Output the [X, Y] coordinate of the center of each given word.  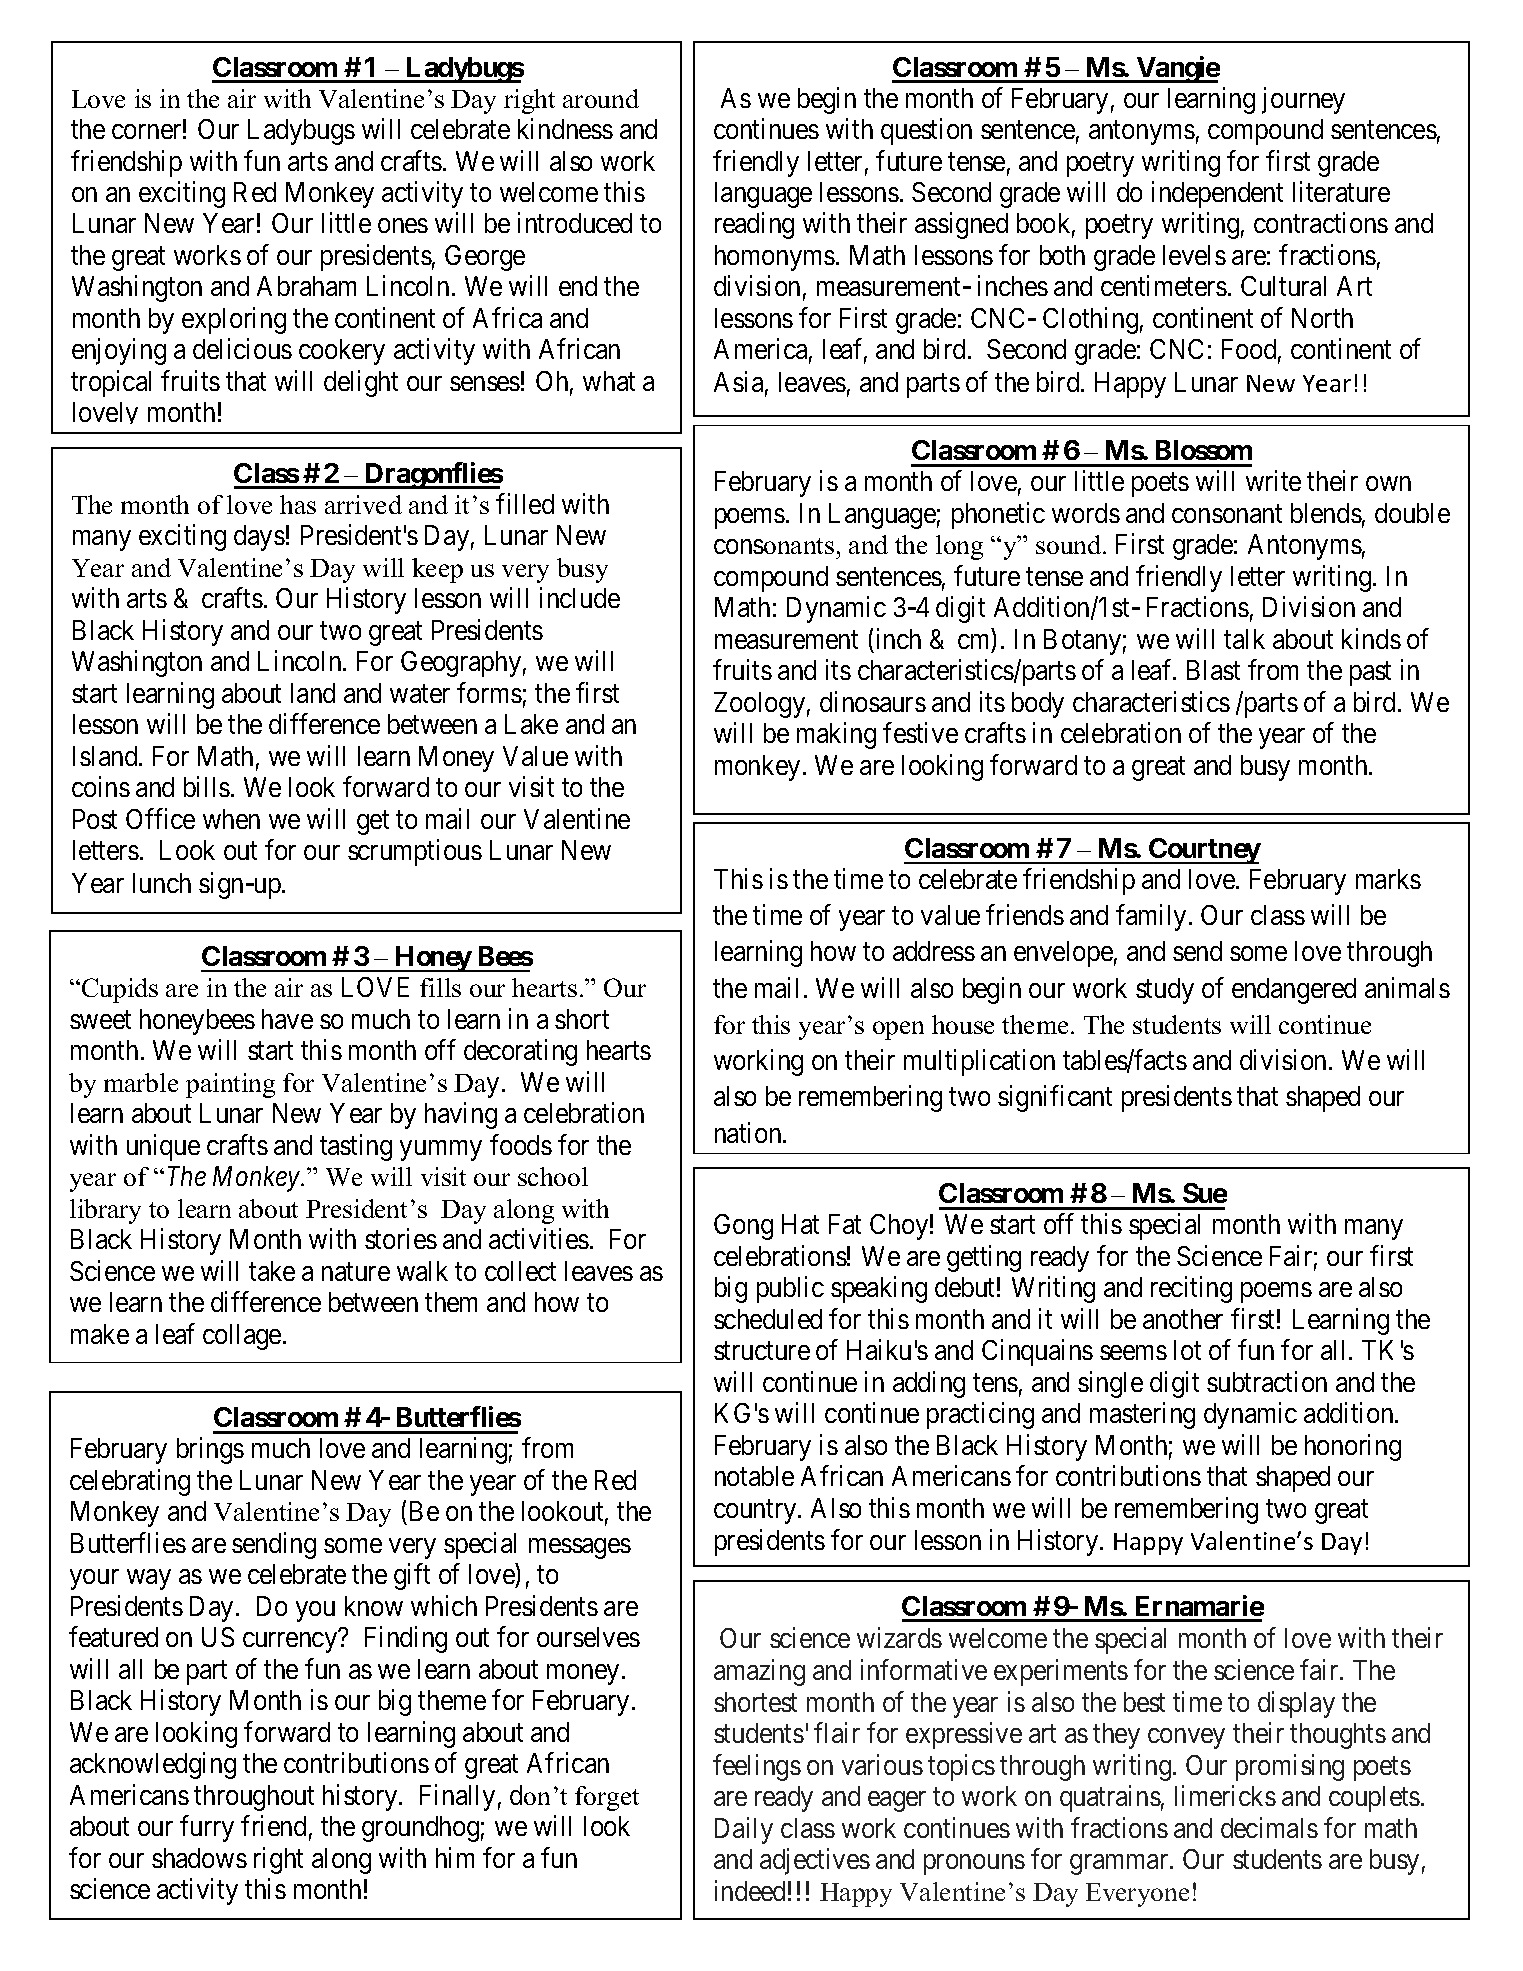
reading [754, 226]
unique [163, 1147]
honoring [1353, 1447]
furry [207, 1828]
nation [749, 1132]
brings [210, 1450]
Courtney [1204, 851]
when [231, 819]
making [836, 735]
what [609, 381]
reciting [1191, 1290]
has [298, 504]
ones [403, 226]
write [1273, 481]
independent [1217, 194]
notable [754, 1476]
